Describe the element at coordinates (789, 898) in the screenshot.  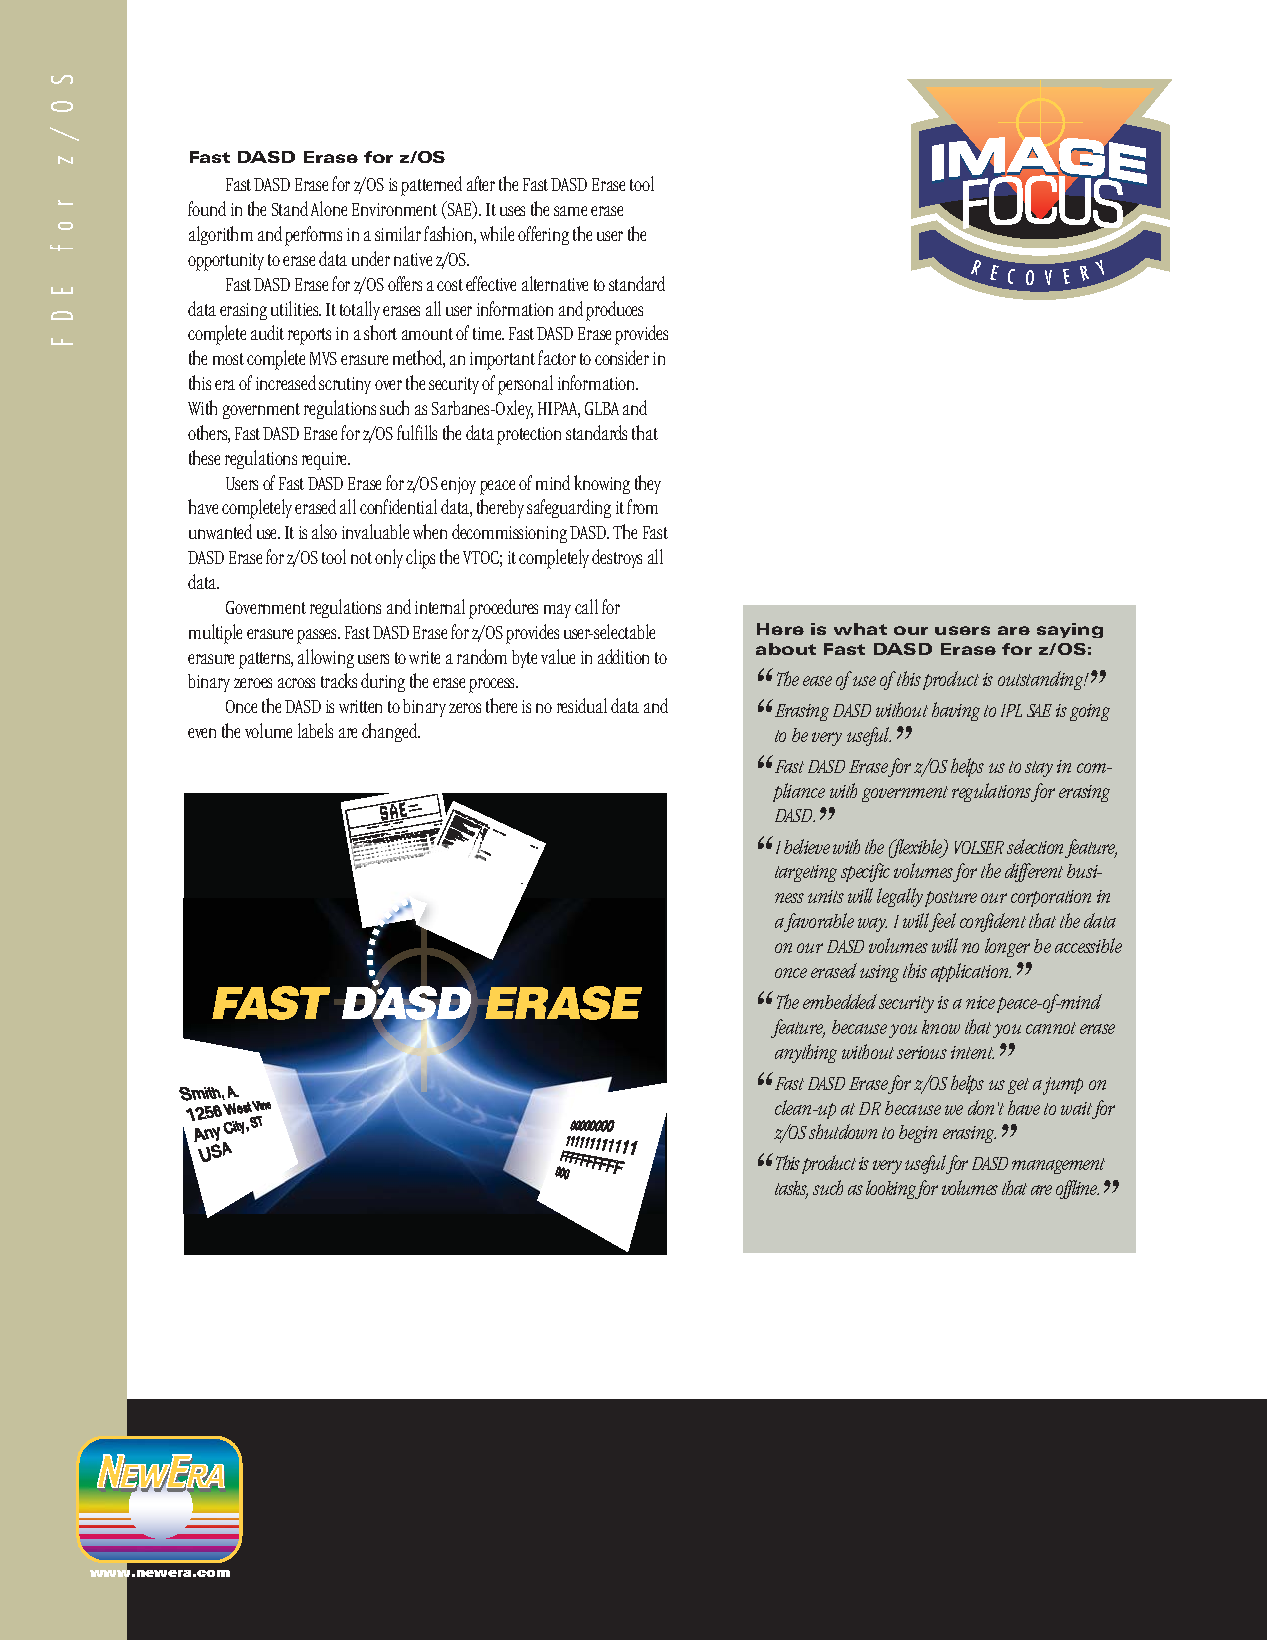
I see `ness` at that location.
